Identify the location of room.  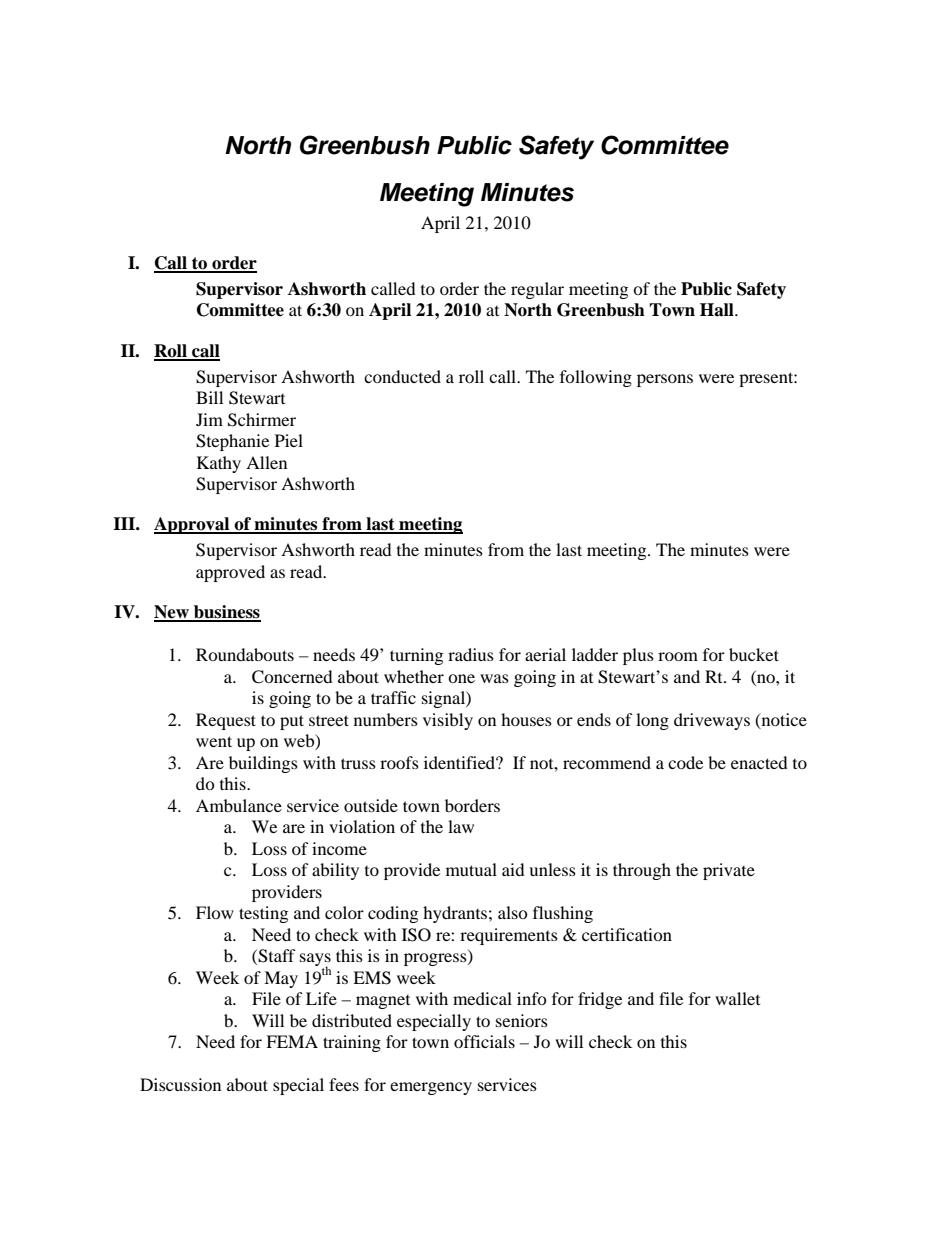
(678, 656).
